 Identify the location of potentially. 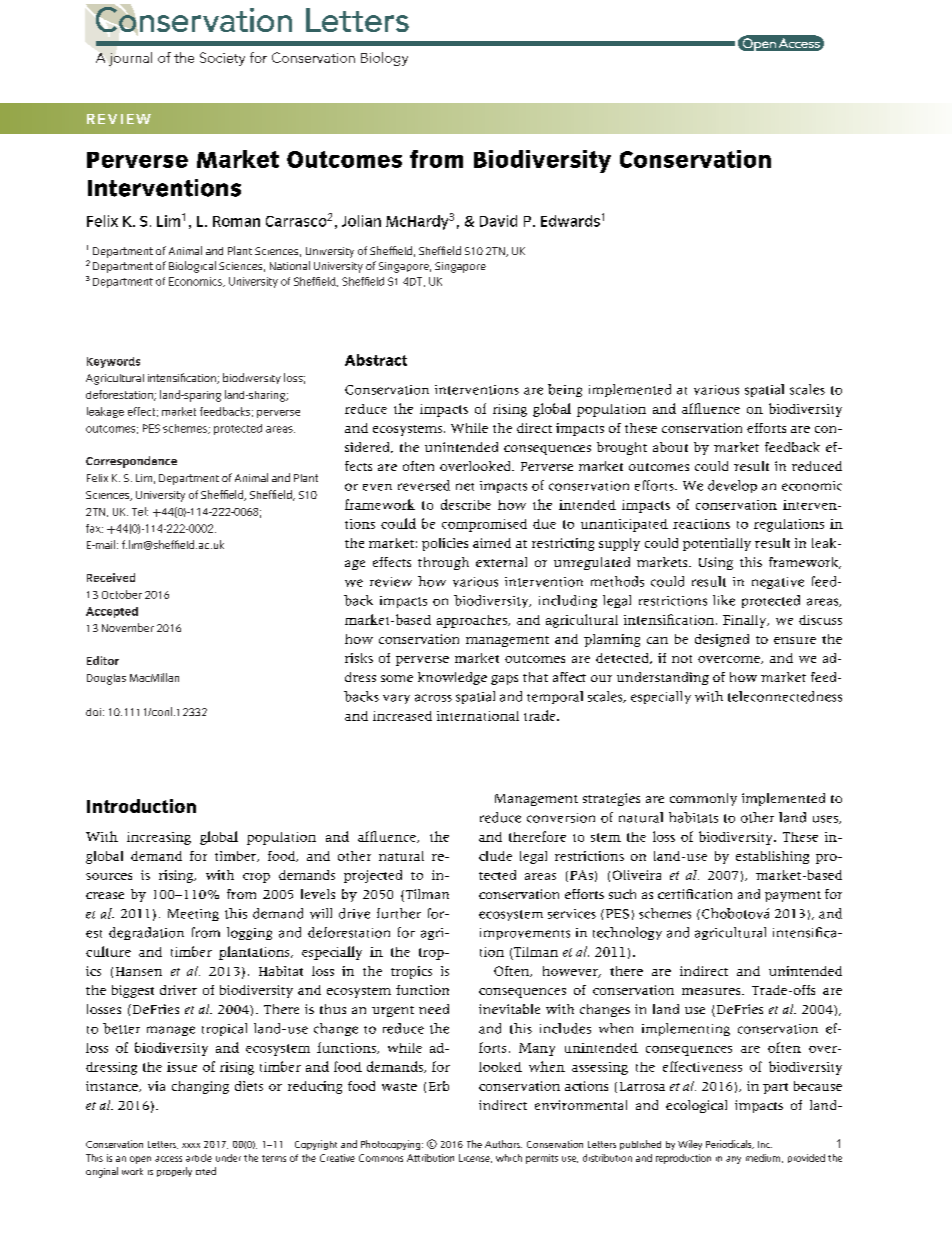
(717, 544).
